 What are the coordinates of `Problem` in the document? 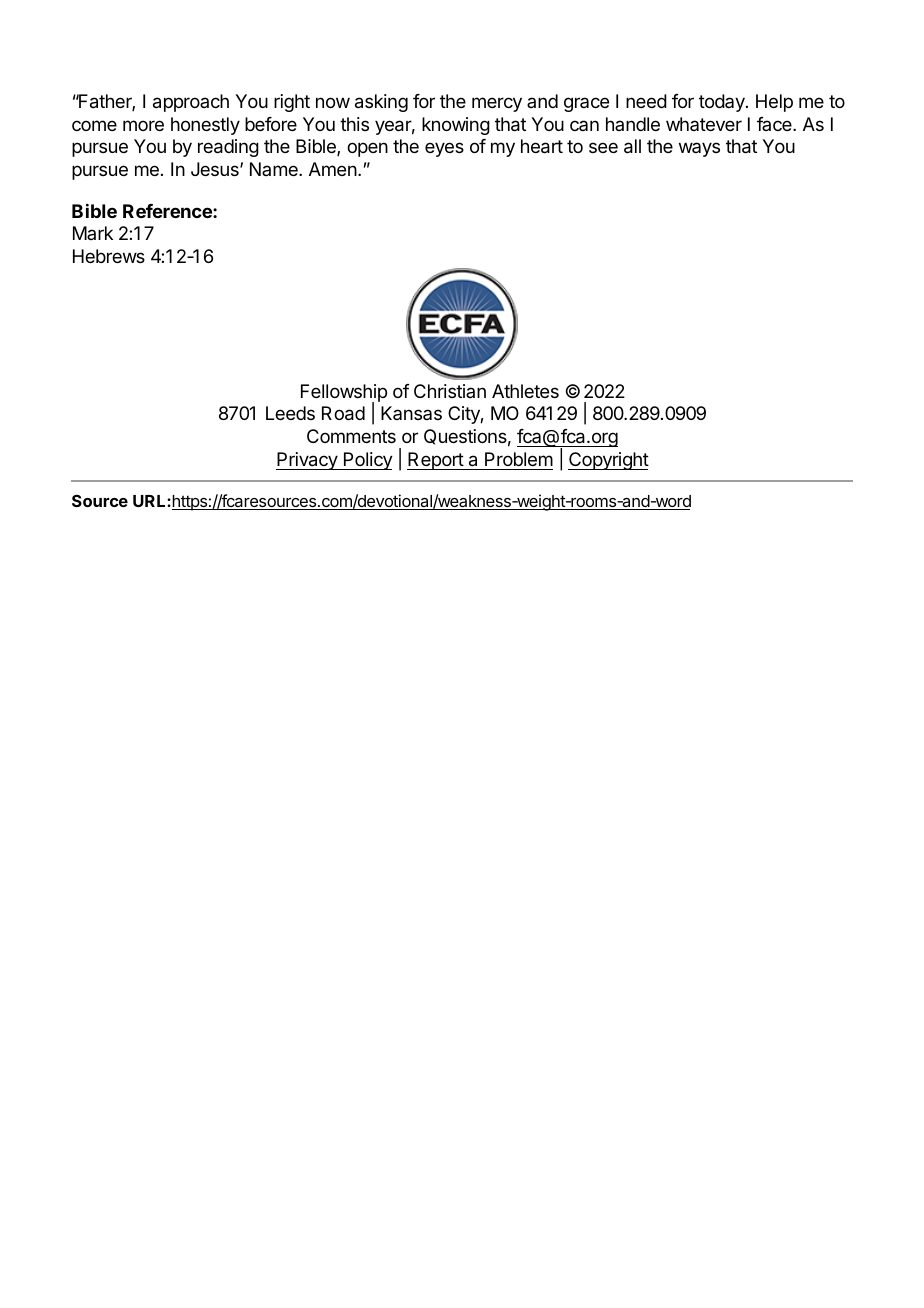 It's located at (519, 459).
